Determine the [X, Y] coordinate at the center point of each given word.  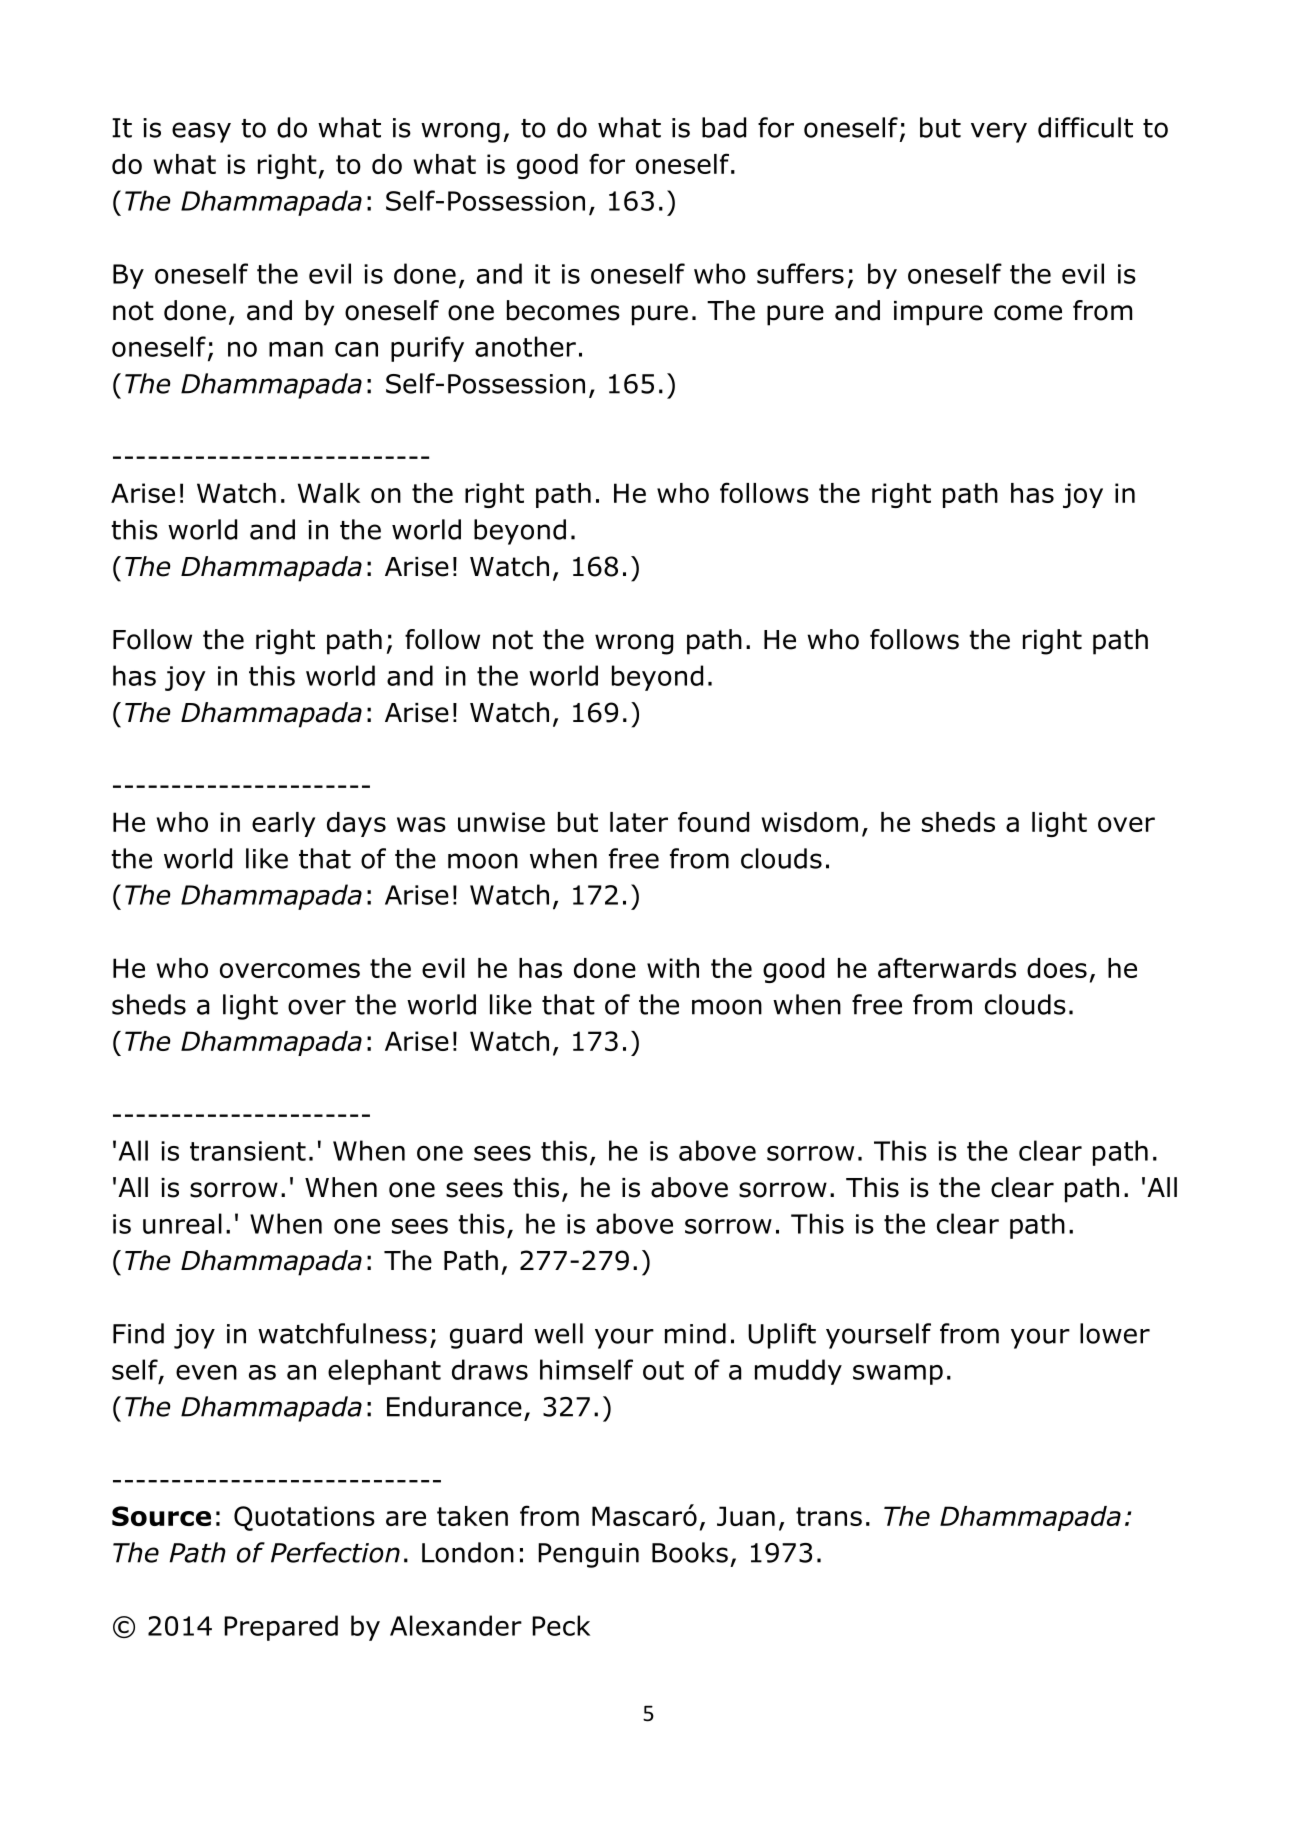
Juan [746, 1516]
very [999, 132]
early [283, 824]
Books [690, 1552]
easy [201, 132]
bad [724, 127]
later [639, 822]
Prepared [281, 1628]
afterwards [947, 967]
